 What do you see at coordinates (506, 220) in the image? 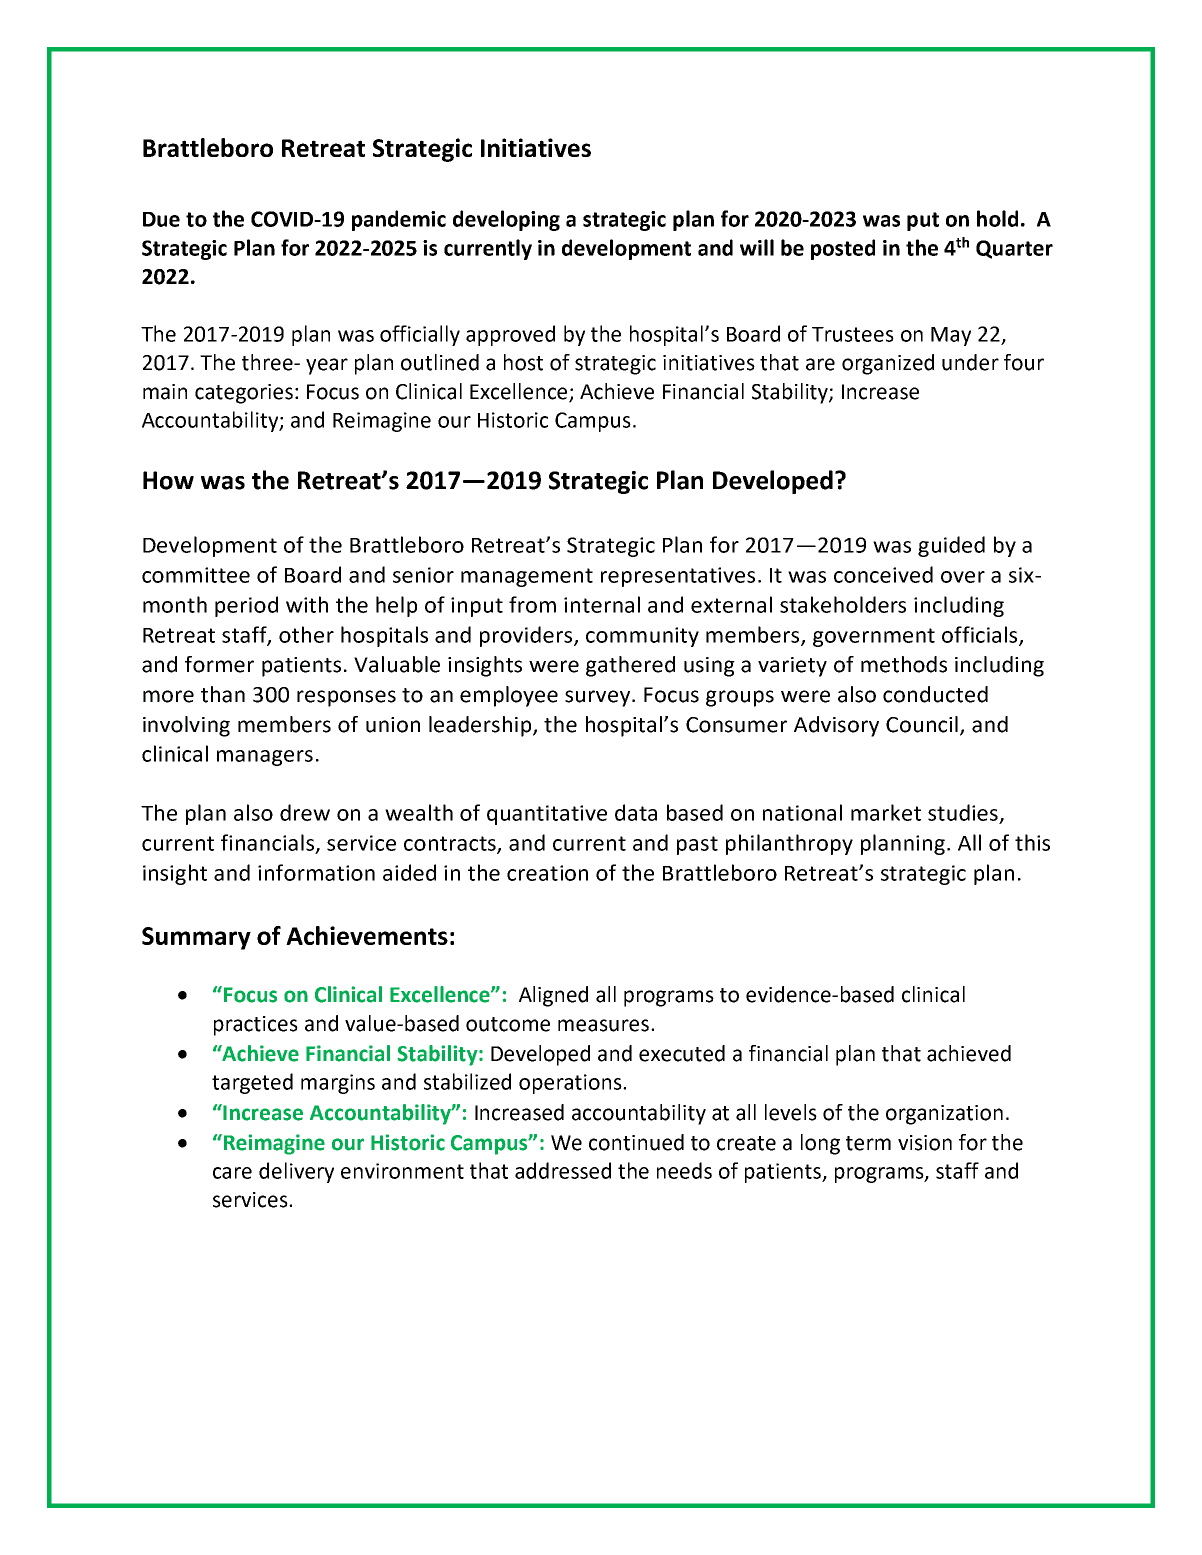
I see `developing` at bounding box center [506, 220].
